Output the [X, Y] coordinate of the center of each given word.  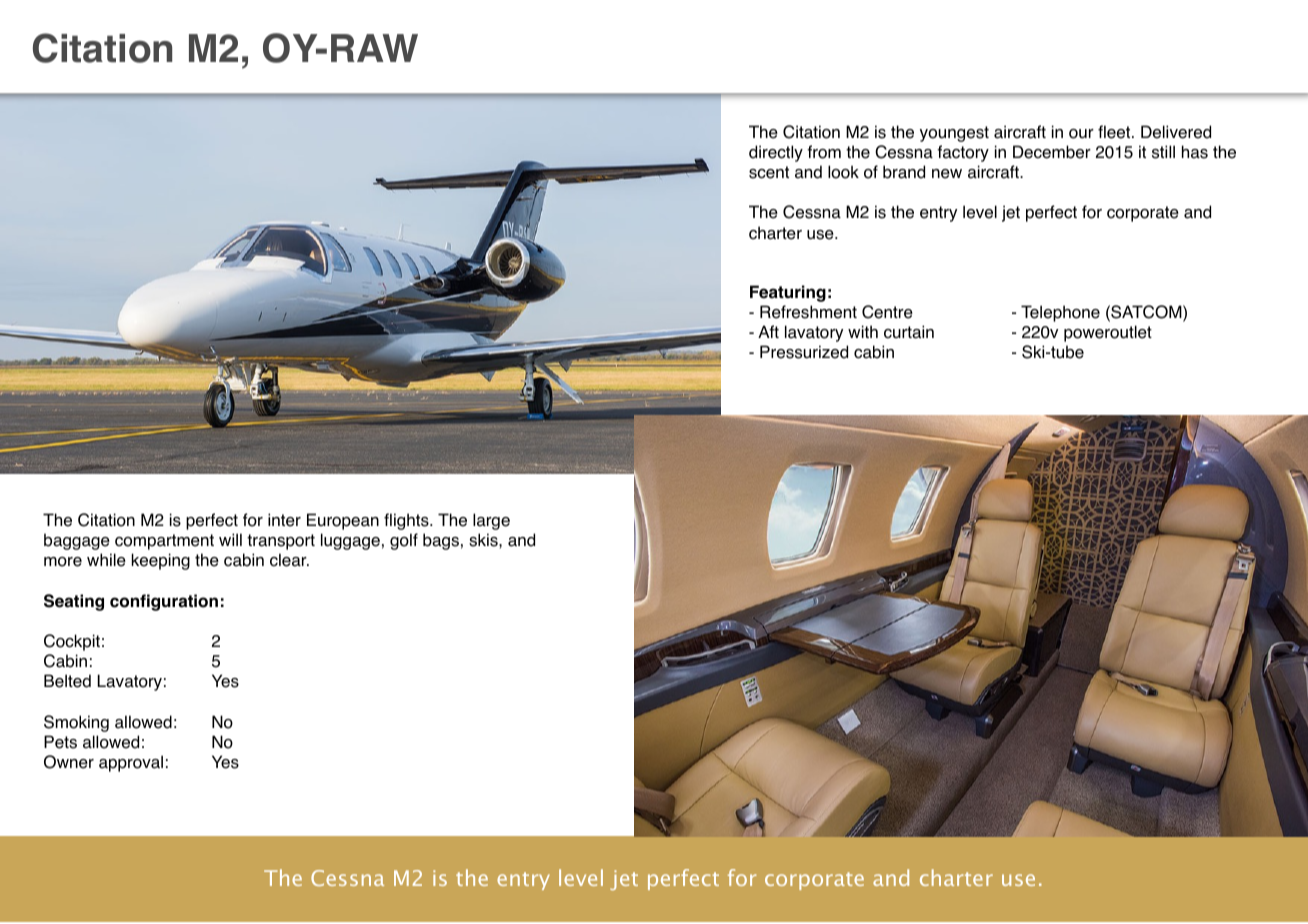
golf [404, 541]
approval [131, 763]
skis [484, 540]
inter [284, 520]
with [863, 331]
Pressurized [804, 352]
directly [776, 153]
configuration [164, 602]
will [230, 539]
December [1052, 152]
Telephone [1060, 313]
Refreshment [808, 312]
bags [441, 541]
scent [769, 172]
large [491, 521]
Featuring [788, 293]
